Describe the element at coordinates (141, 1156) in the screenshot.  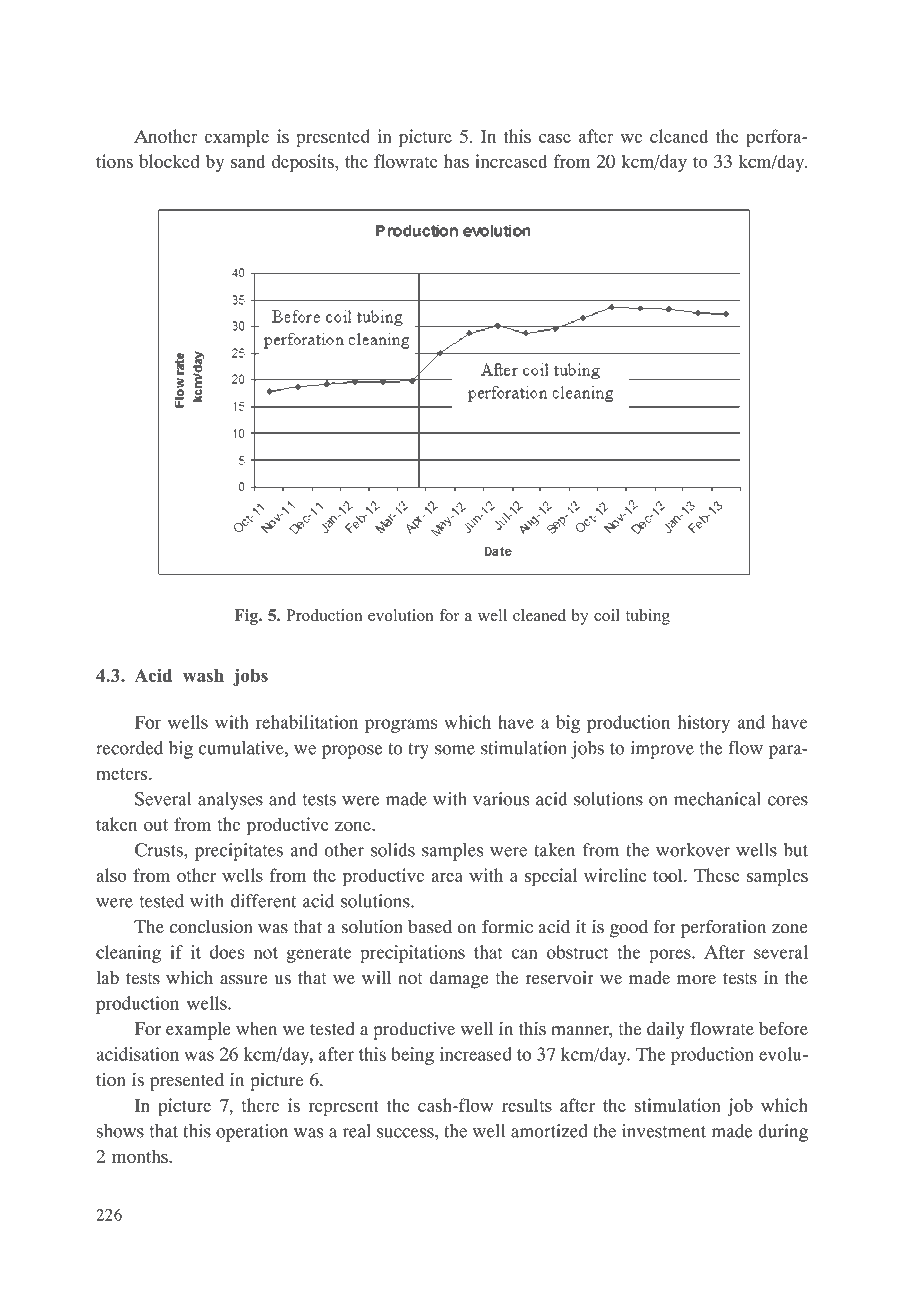
I see `months` at that location.
